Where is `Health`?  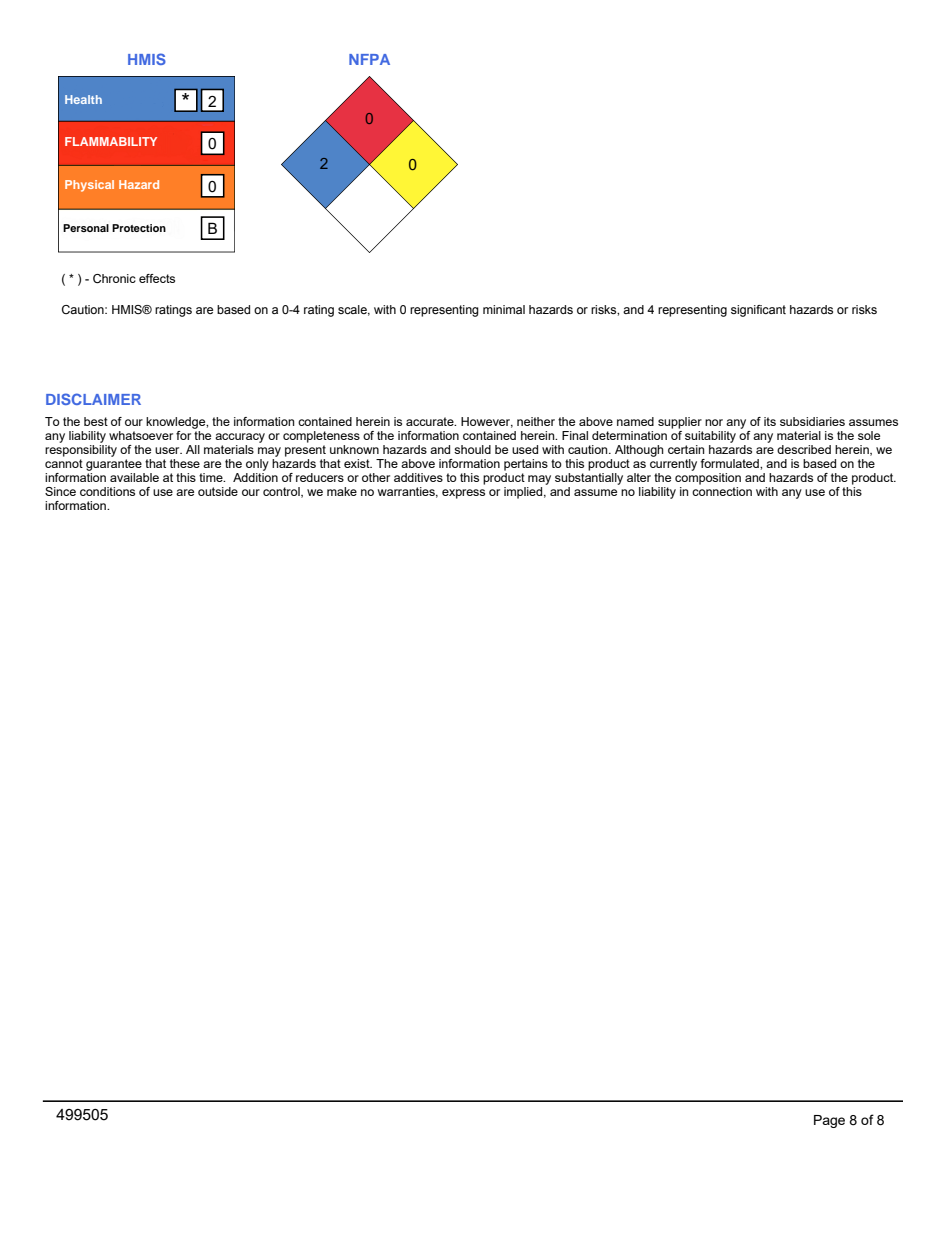
Health is located at coordinates (83, 99).
